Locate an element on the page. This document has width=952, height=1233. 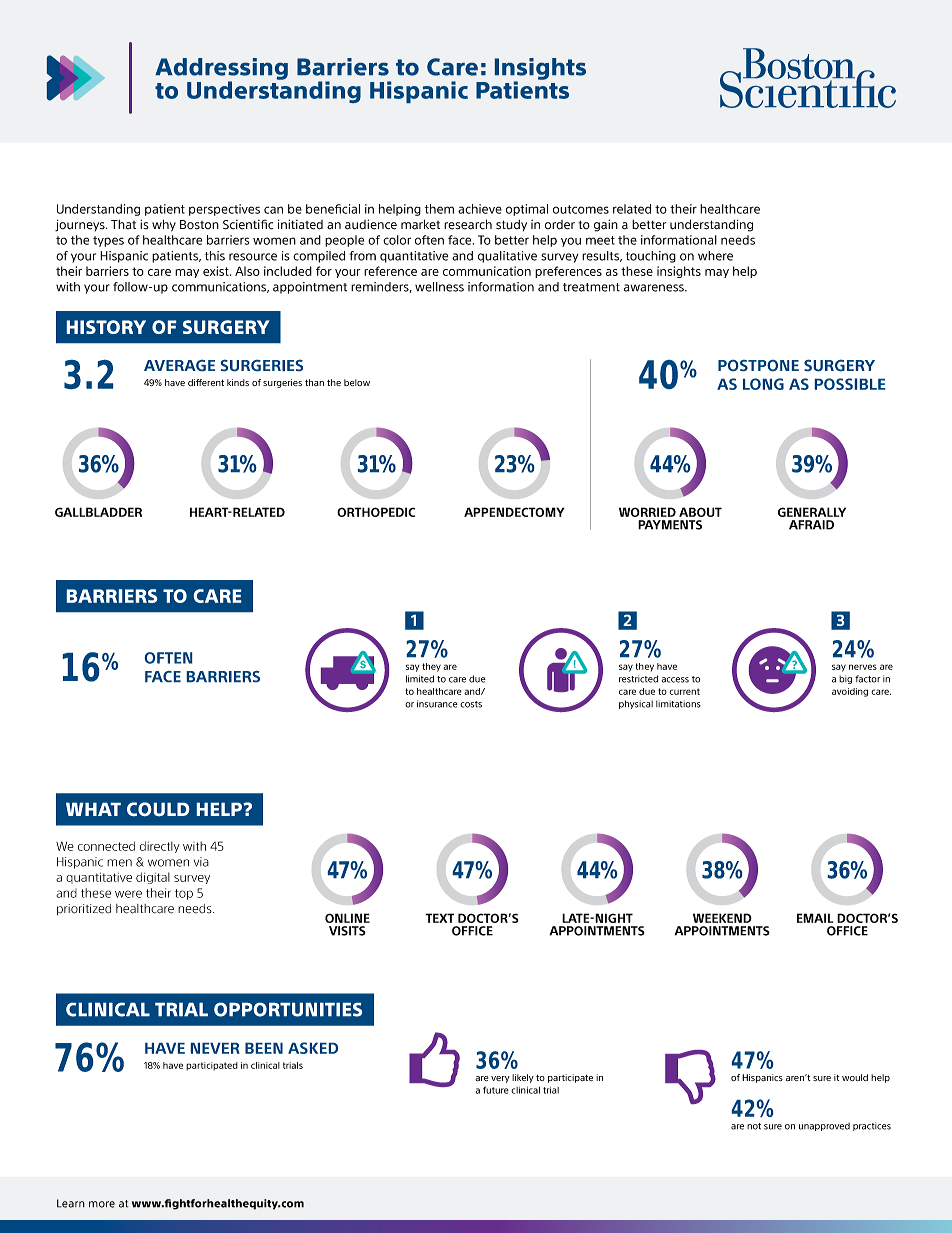
not is located at coordinates (754, 1126).
